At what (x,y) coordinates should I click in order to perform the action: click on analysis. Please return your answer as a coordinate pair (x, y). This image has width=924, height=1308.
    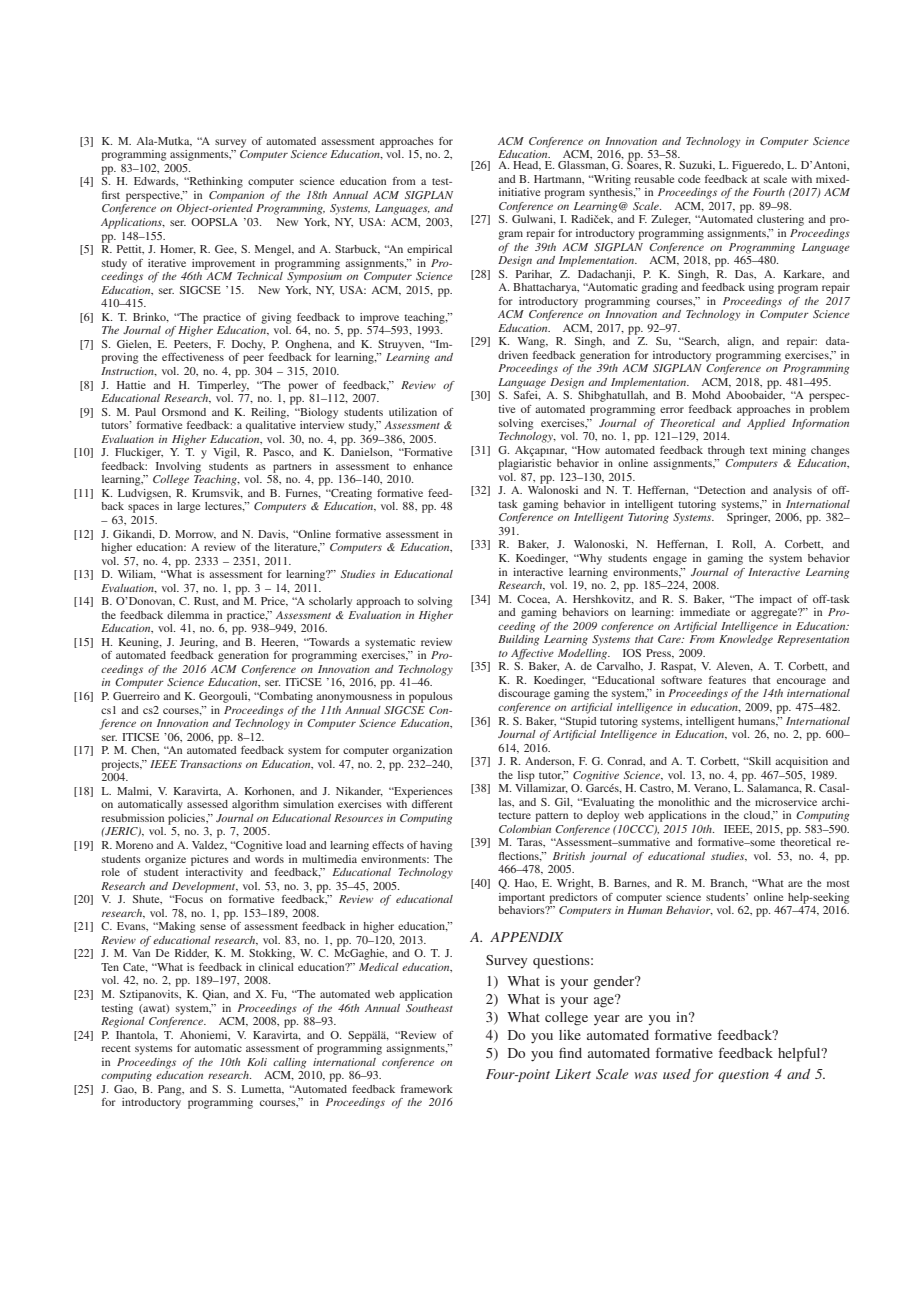
    Looking at the image, I should click on (792, 491).
